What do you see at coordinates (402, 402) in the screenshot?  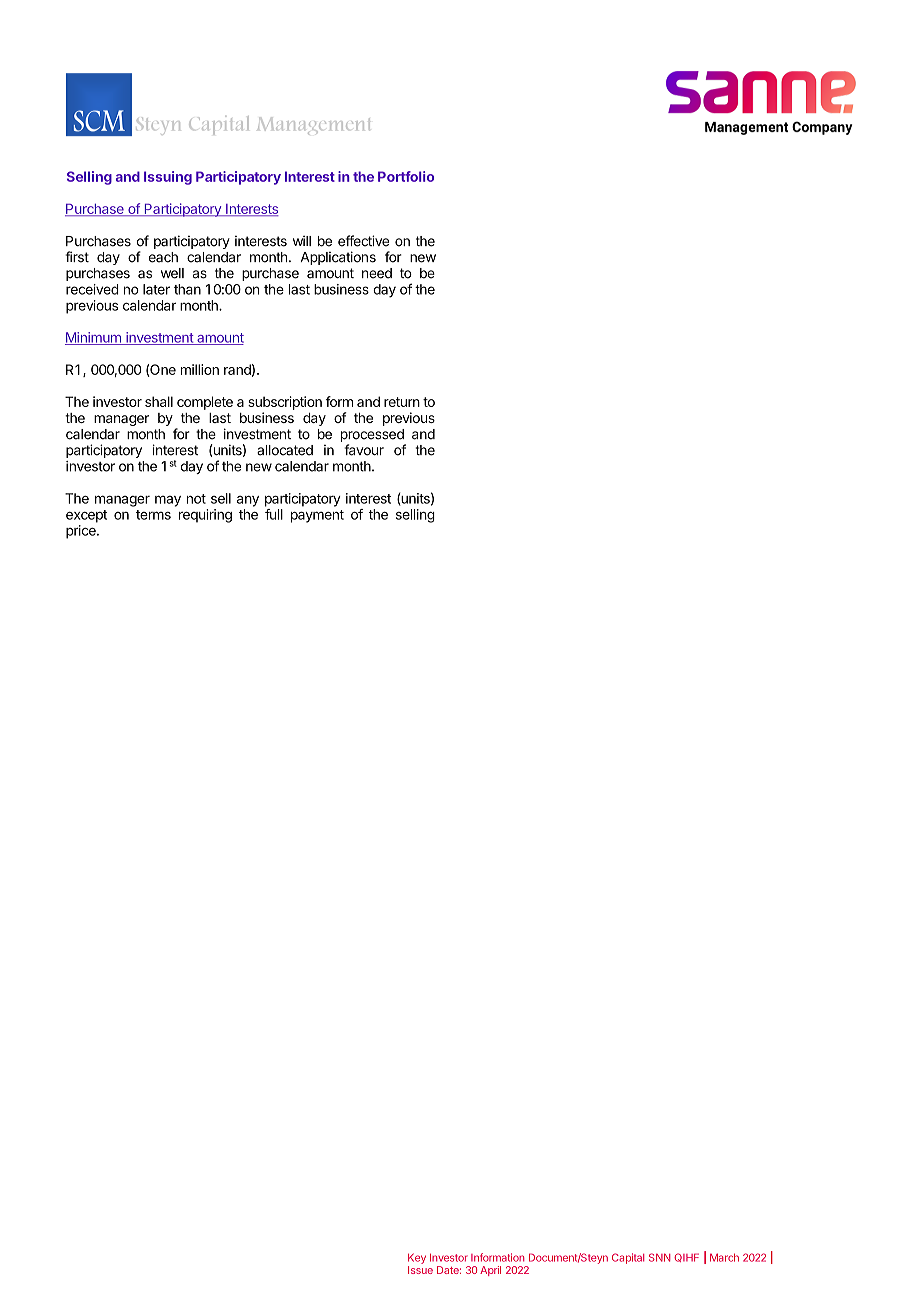 I see `return` at bounding box center [402, 402].
